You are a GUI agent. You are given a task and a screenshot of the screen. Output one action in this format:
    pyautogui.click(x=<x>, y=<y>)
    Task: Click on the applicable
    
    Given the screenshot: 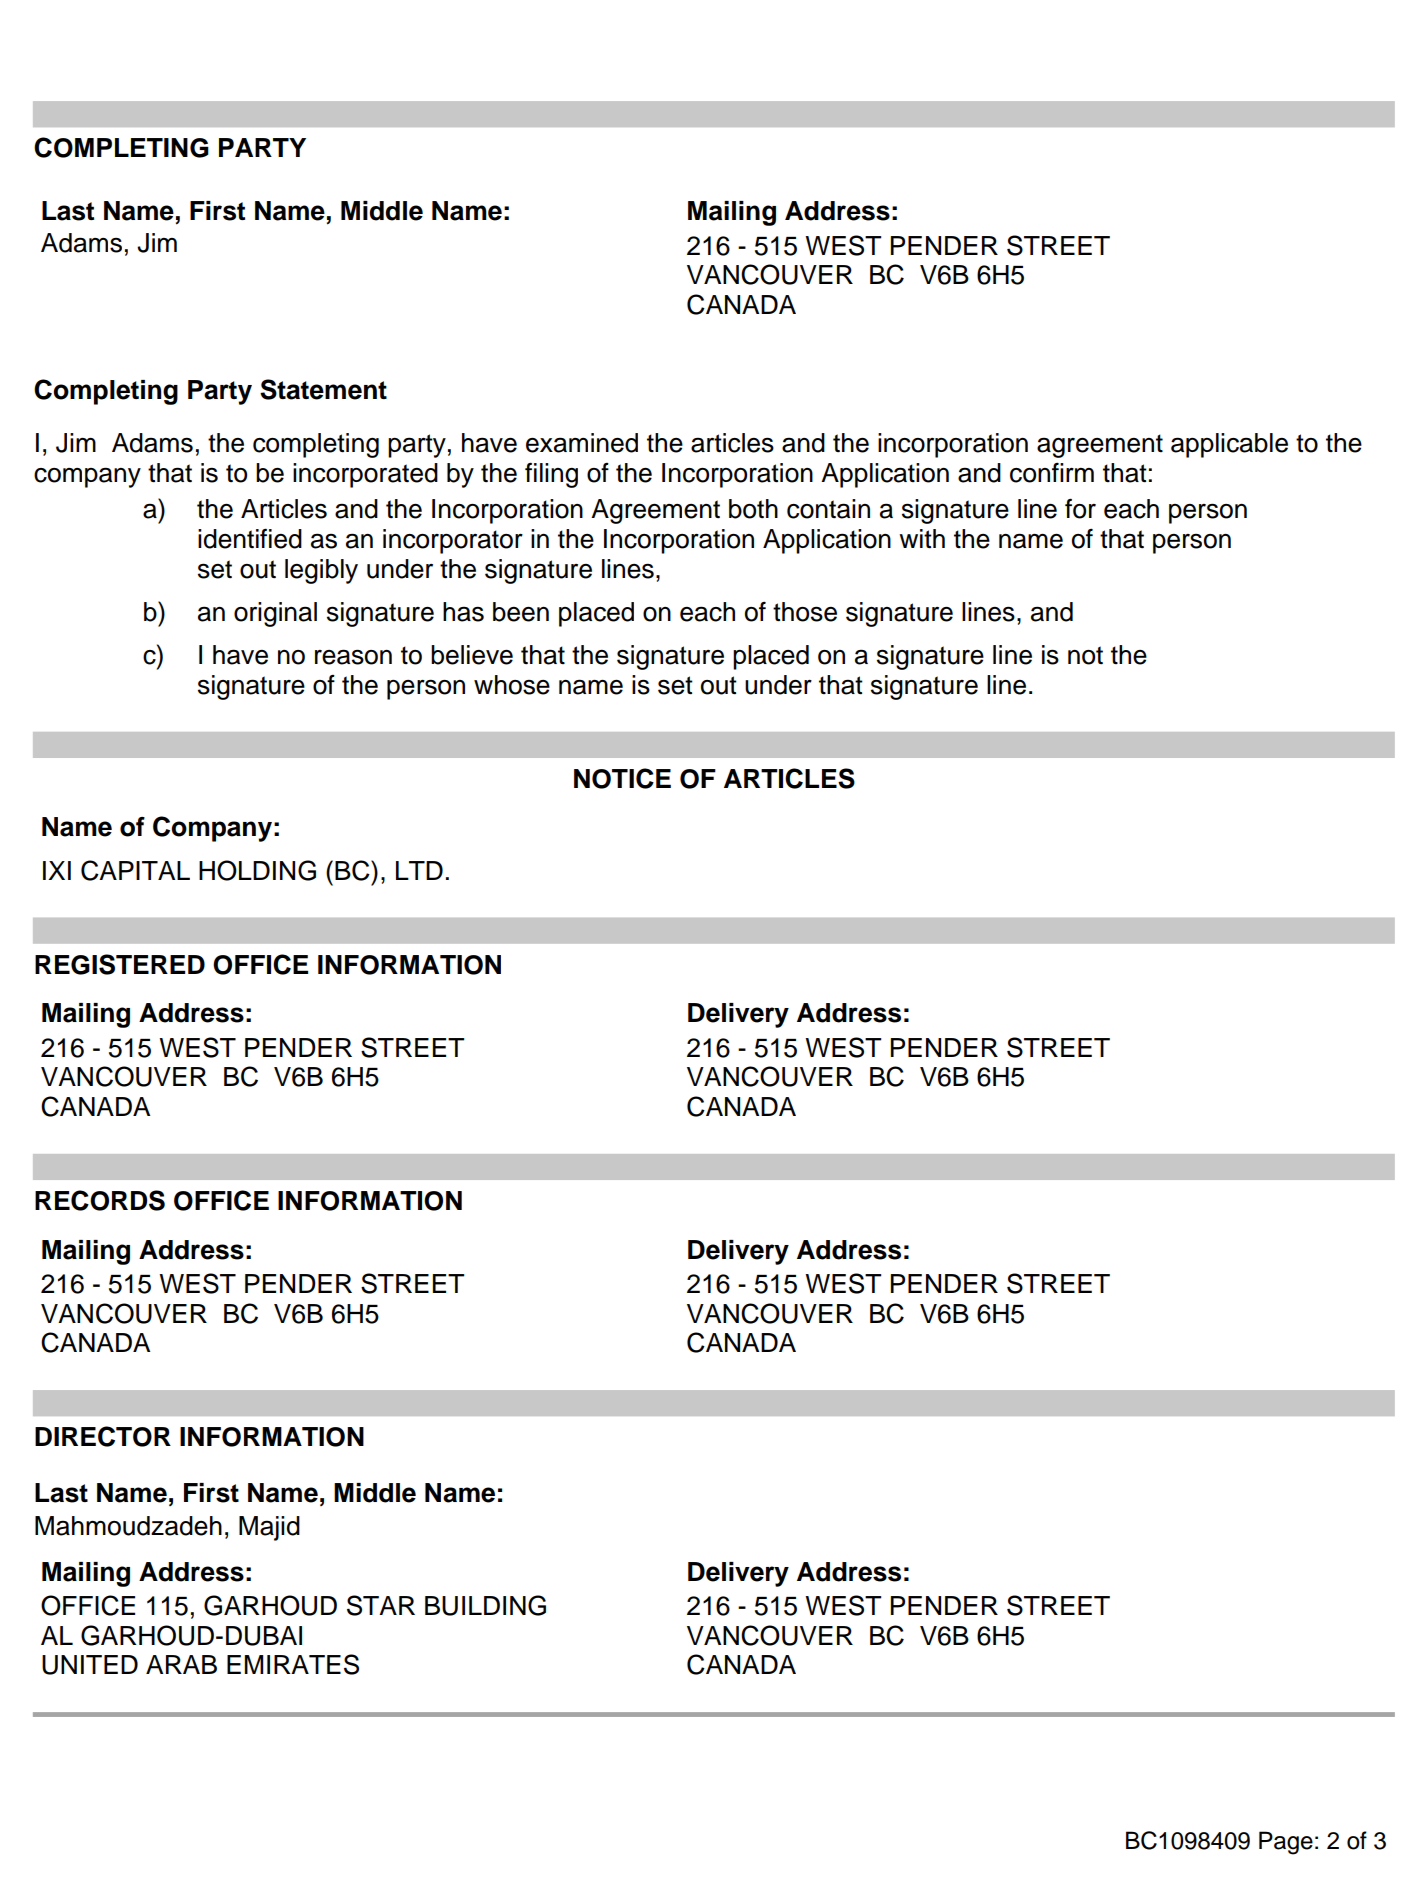 What is the action you would take?
    pyautogui.click(x=1229, y=445)
